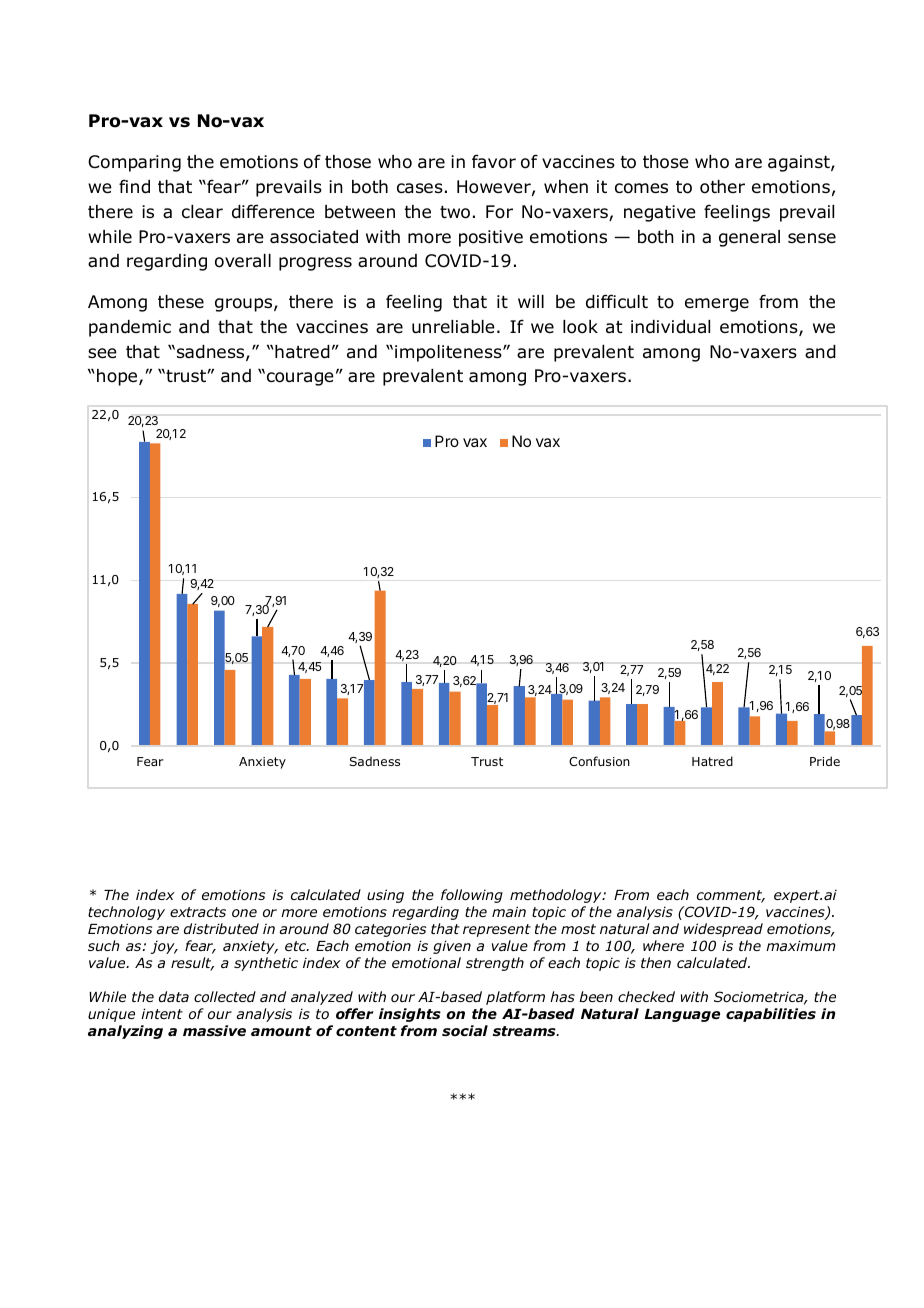 The image size is (924, 1308). Describe the element at coordinates (300, 379) in the screenshot. I see `courage` at that location.
